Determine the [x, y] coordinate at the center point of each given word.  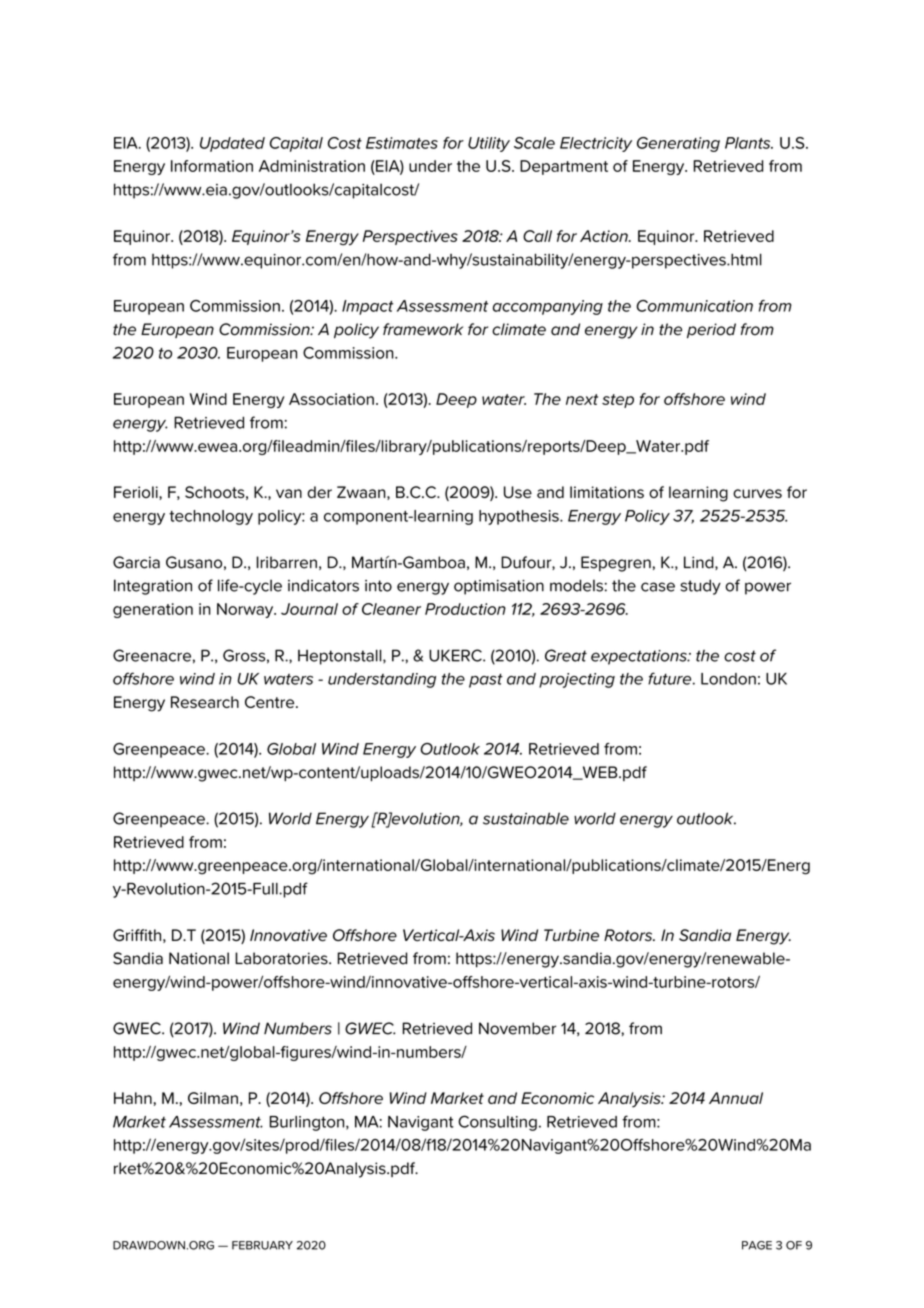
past [486, 680]
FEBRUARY [262, 1245]
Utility [489, 144]
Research [205, 702]
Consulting [497, 1123]
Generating [678, 144]
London [728, 679]
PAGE [757, 1245]
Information [212, 166]
